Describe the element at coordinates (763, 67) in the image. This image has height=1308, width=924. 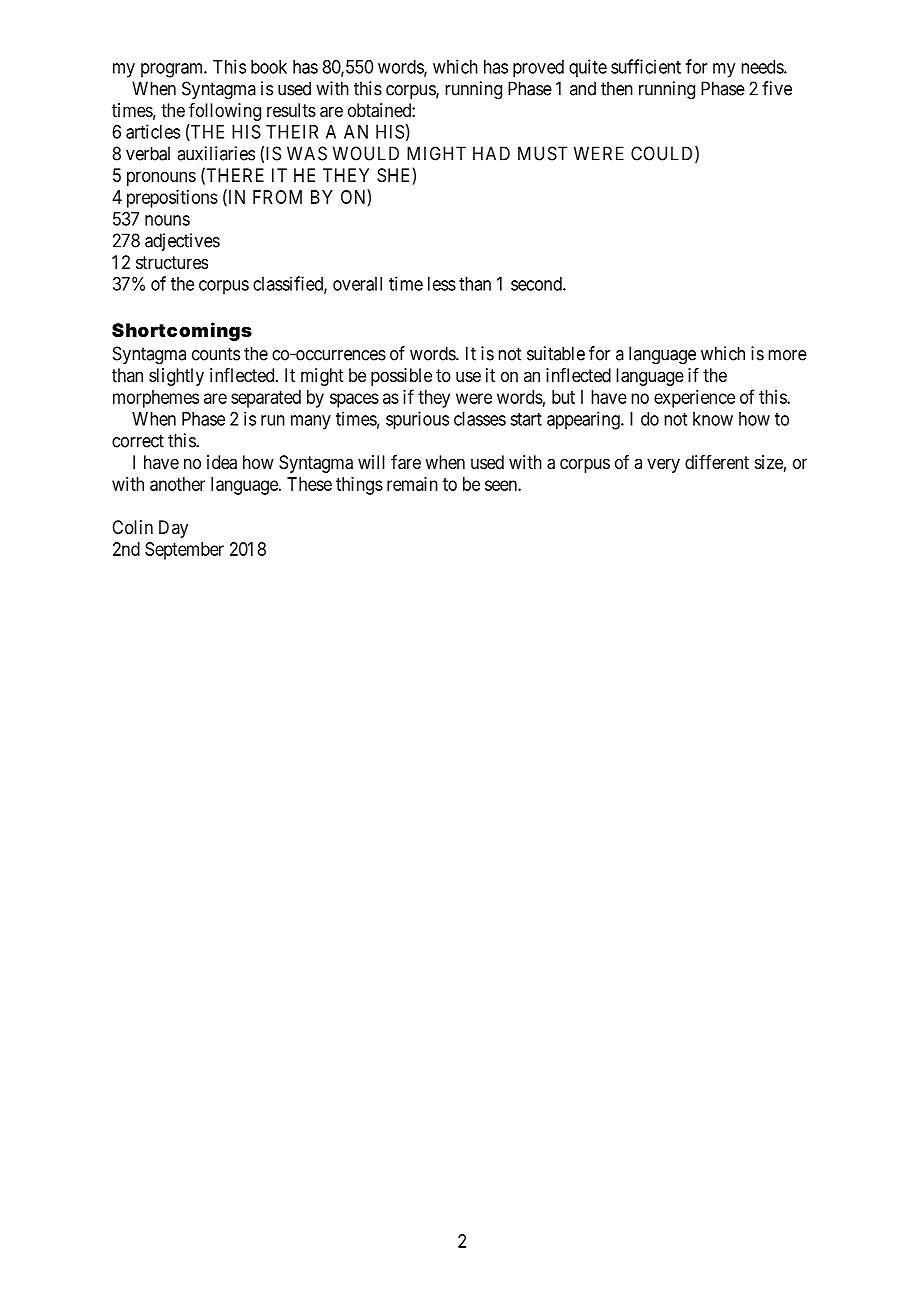
I see `needs` at that location.
